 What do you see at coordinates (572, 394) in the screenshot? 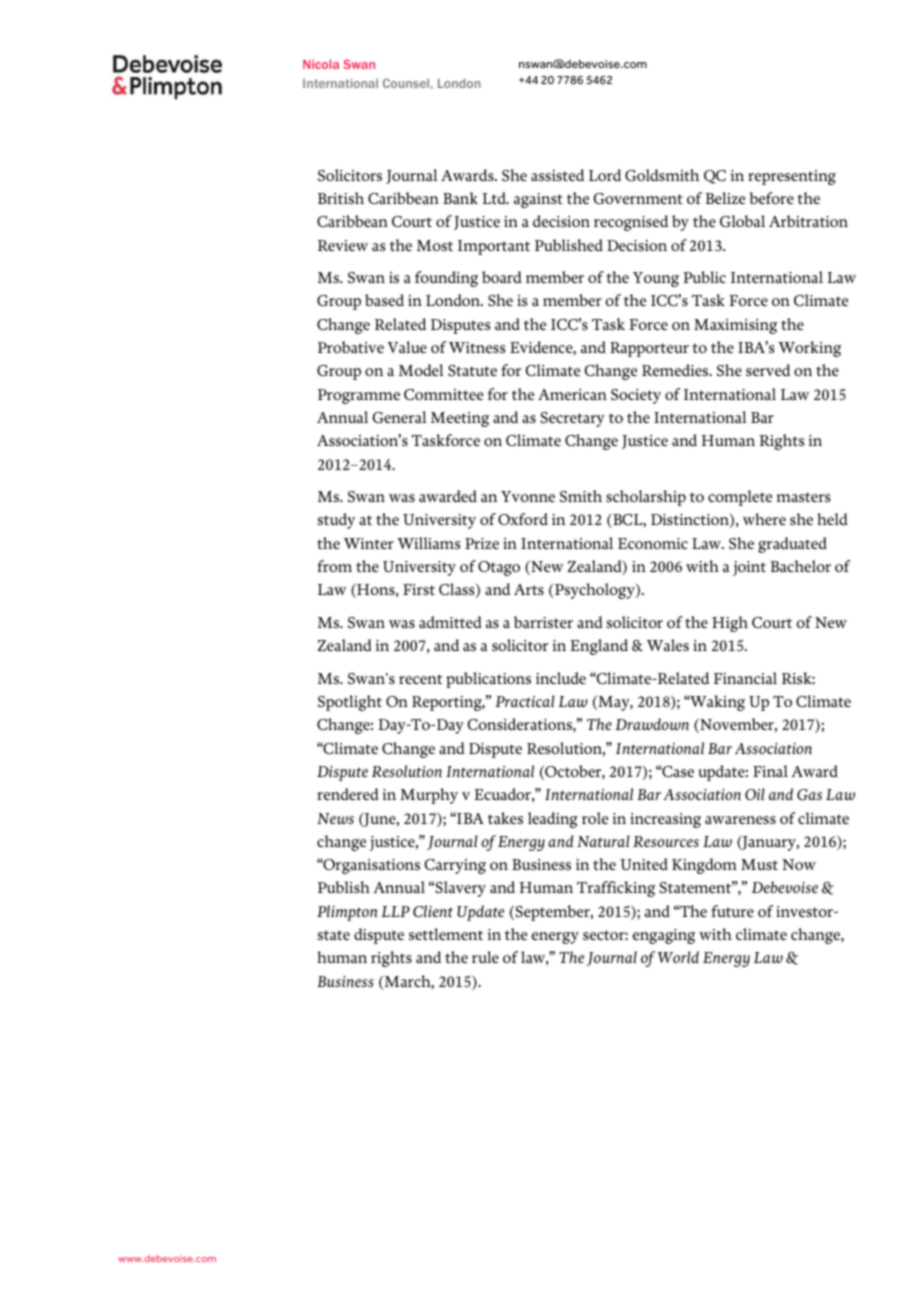
I see `American` at bounding box center [572, 394].
